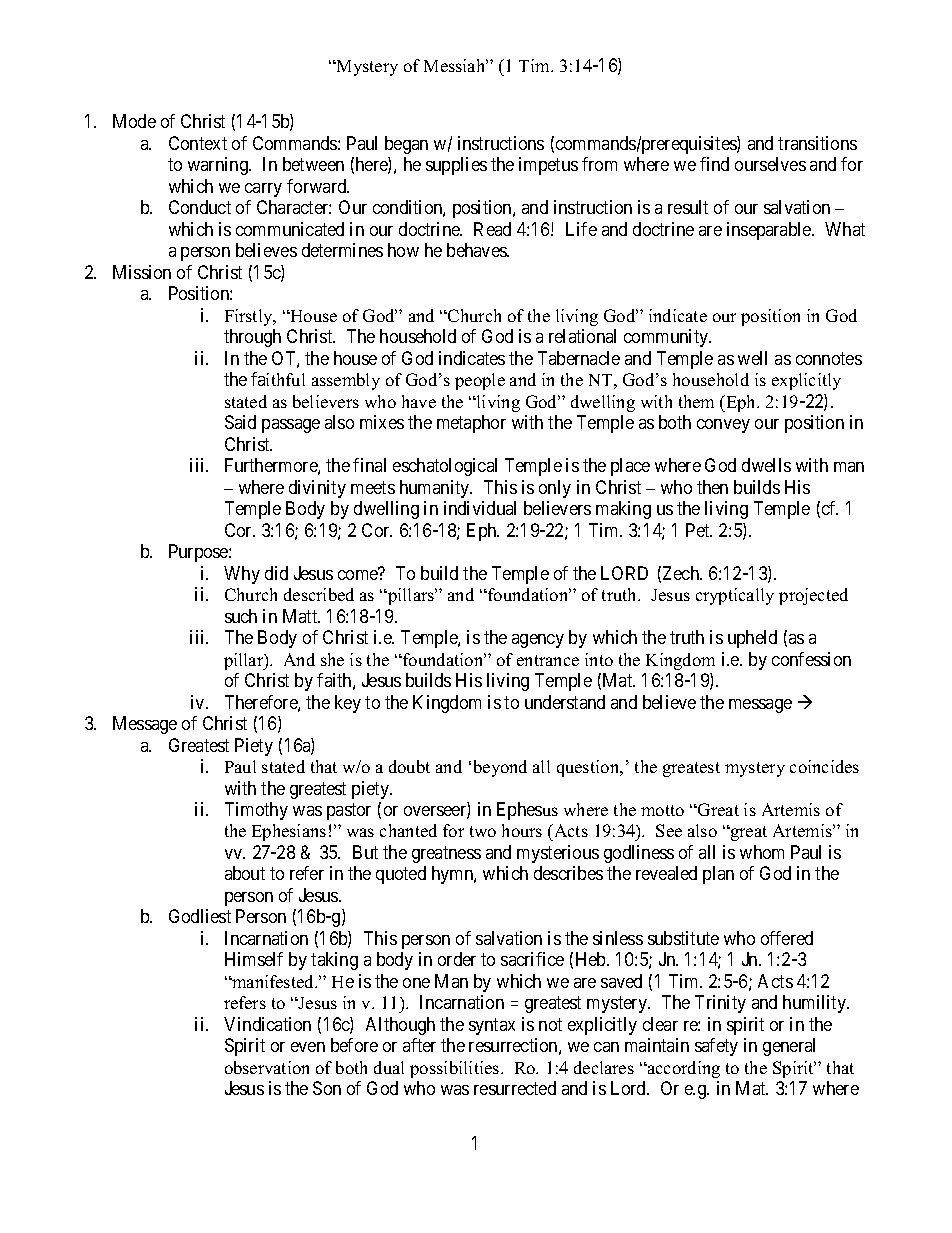  I want to click on whom, so click(762, 852).
